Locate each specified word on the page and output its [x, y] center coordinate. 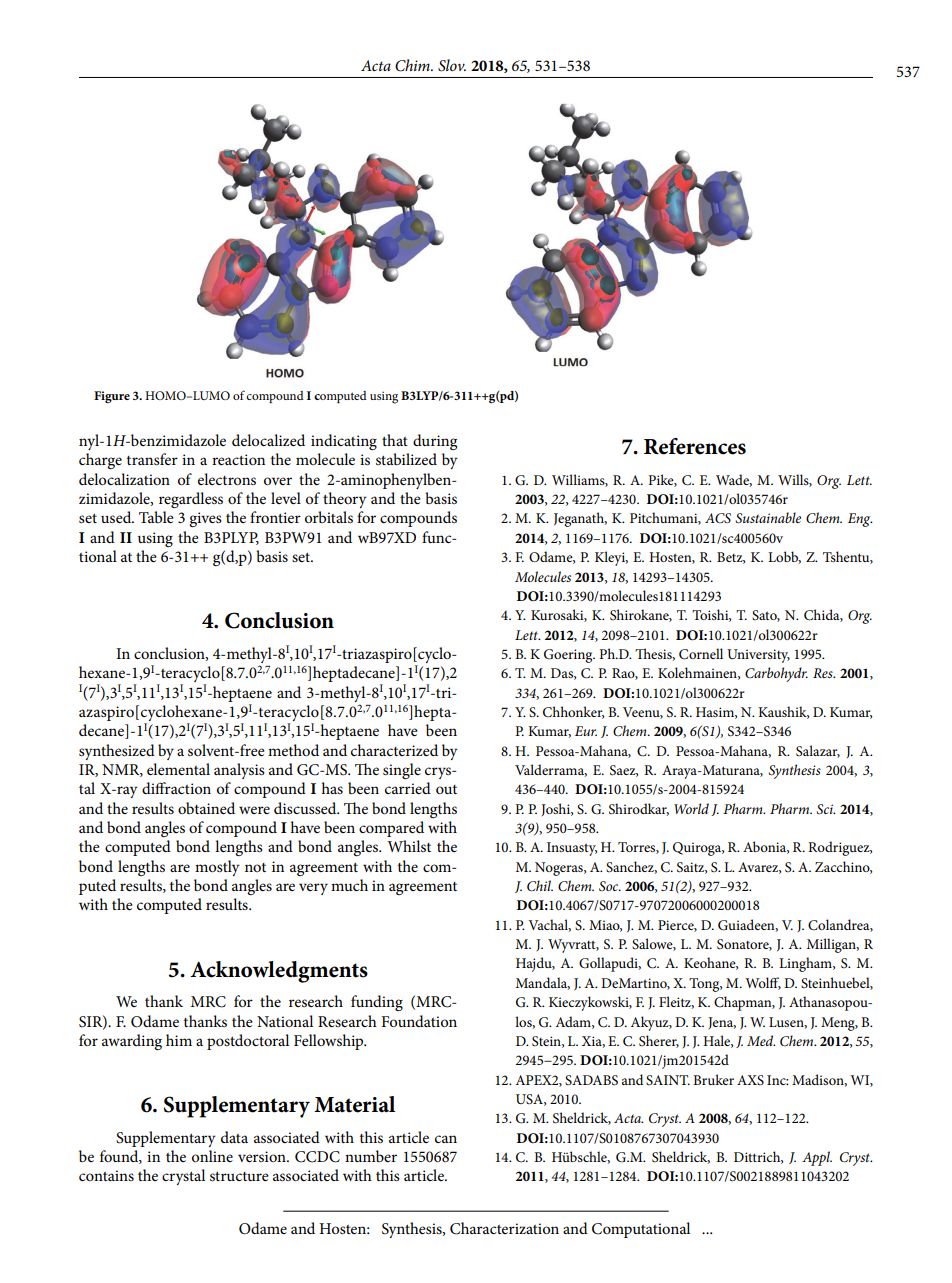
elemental [178, 769]
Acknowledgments [279, 972]
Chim [413, 65]
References [695, 446]
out [446, 789]
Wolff [763, 983]
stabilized [406, 459]
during [435, 442]
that [395, 440]
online [212, 1156]
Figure [112, 397]
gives [205, 519]
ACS [718, 518]
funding [377, 1003]
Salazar [818, 751]
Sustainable [768, 518]
